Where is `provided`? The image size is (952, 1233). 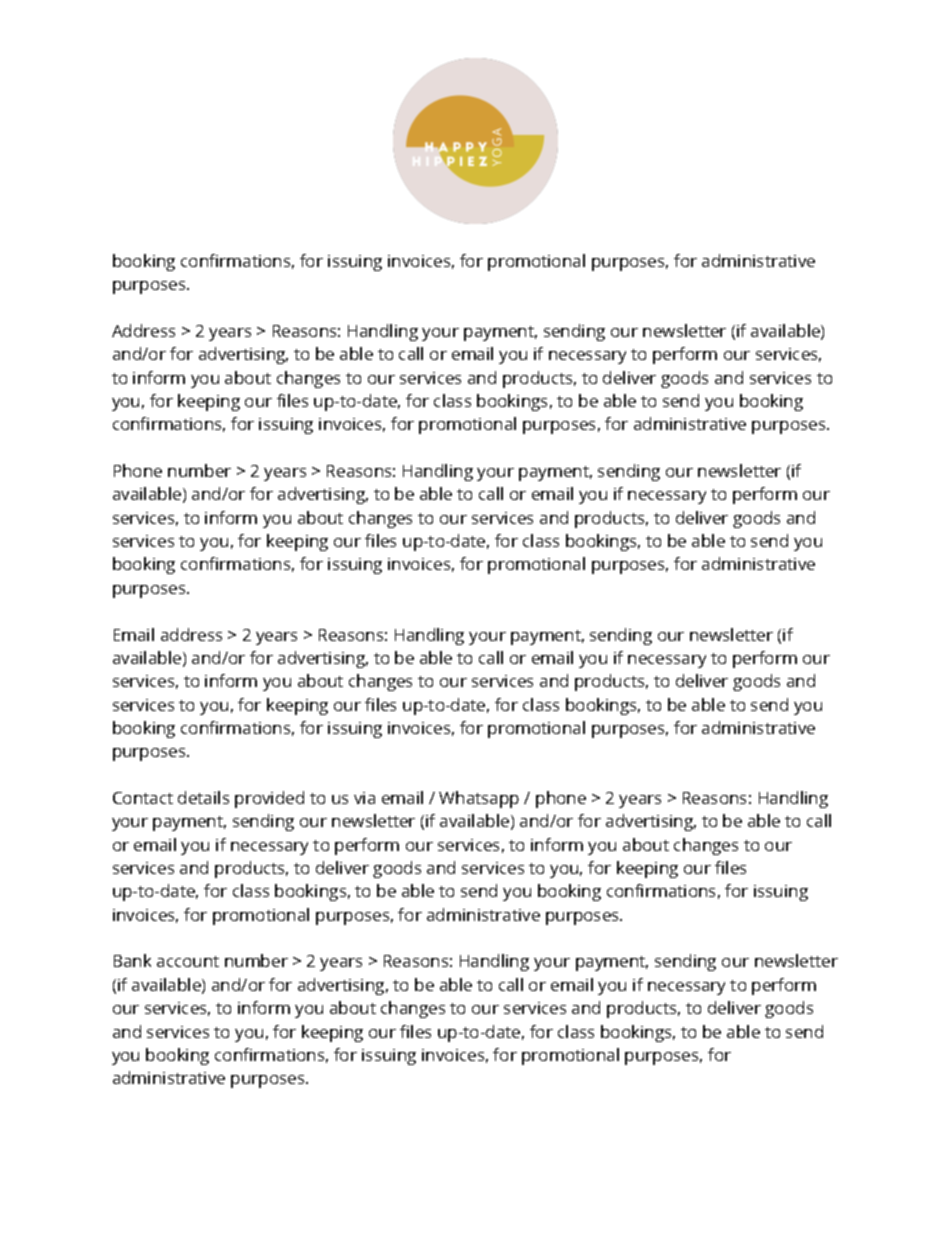
provided is located at coordinates (269, 799).
